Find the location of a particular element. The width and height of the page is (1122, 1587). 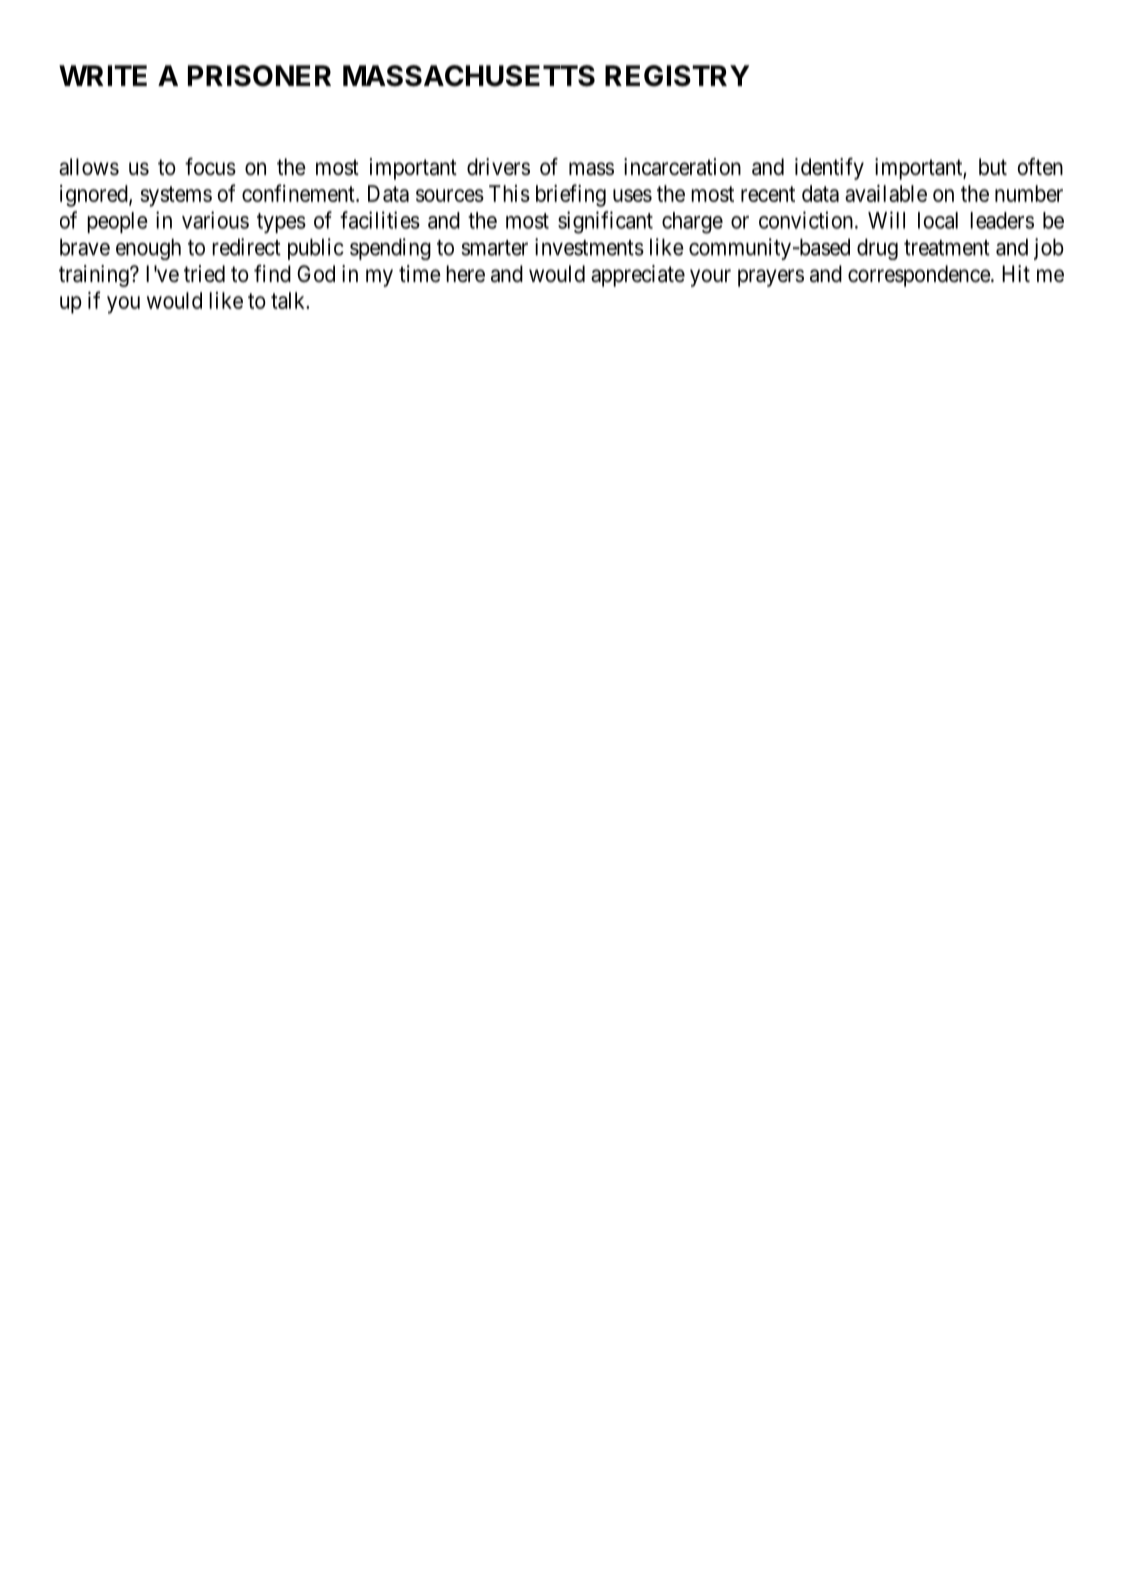

appreciate is located at coordinates (638, 276).
